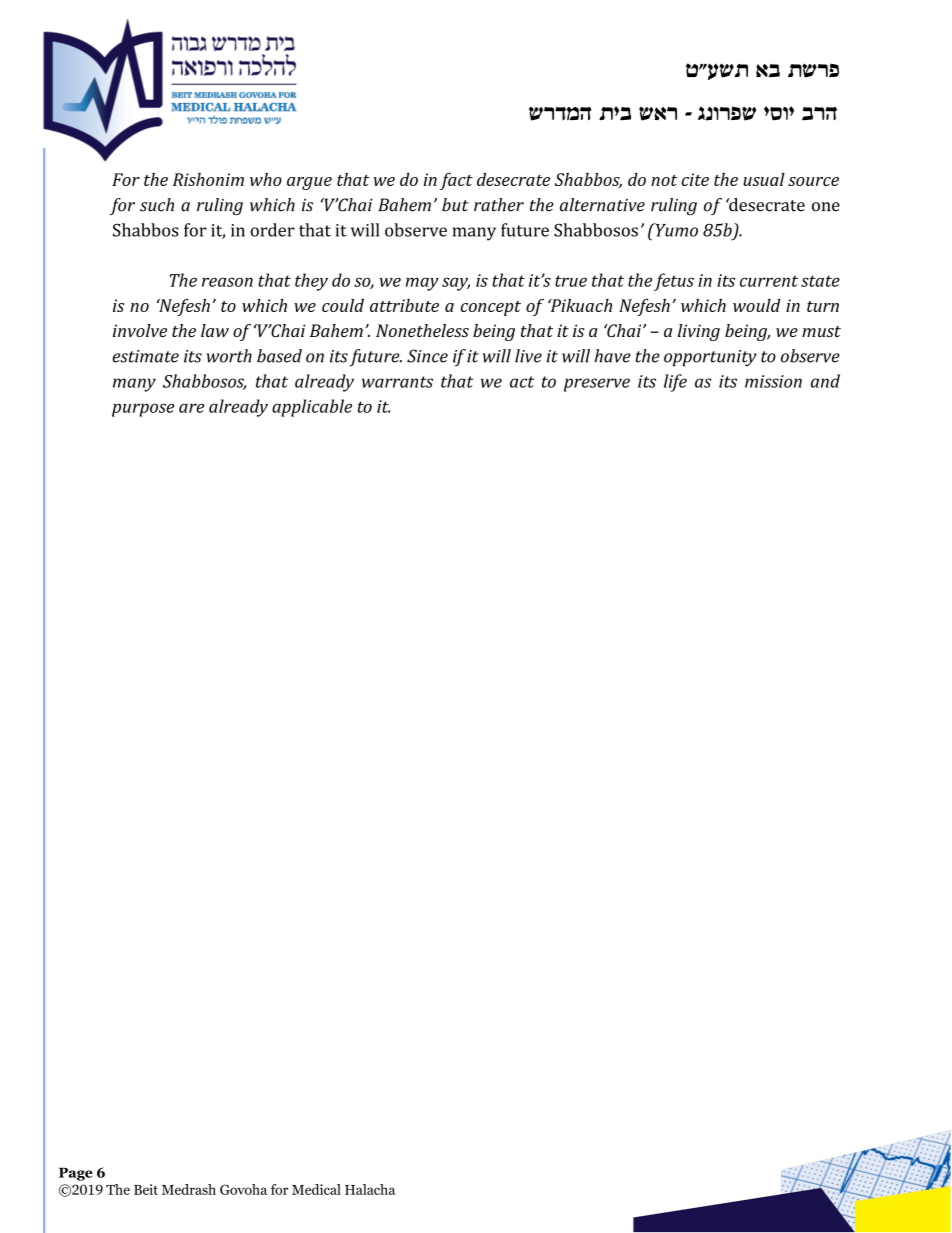 The height and width of the screenshot is (1233, 952). What do you see at coordinates (146, 1189) in the screenshot?
I see `Beit` at bounding box center [146, 1189].
